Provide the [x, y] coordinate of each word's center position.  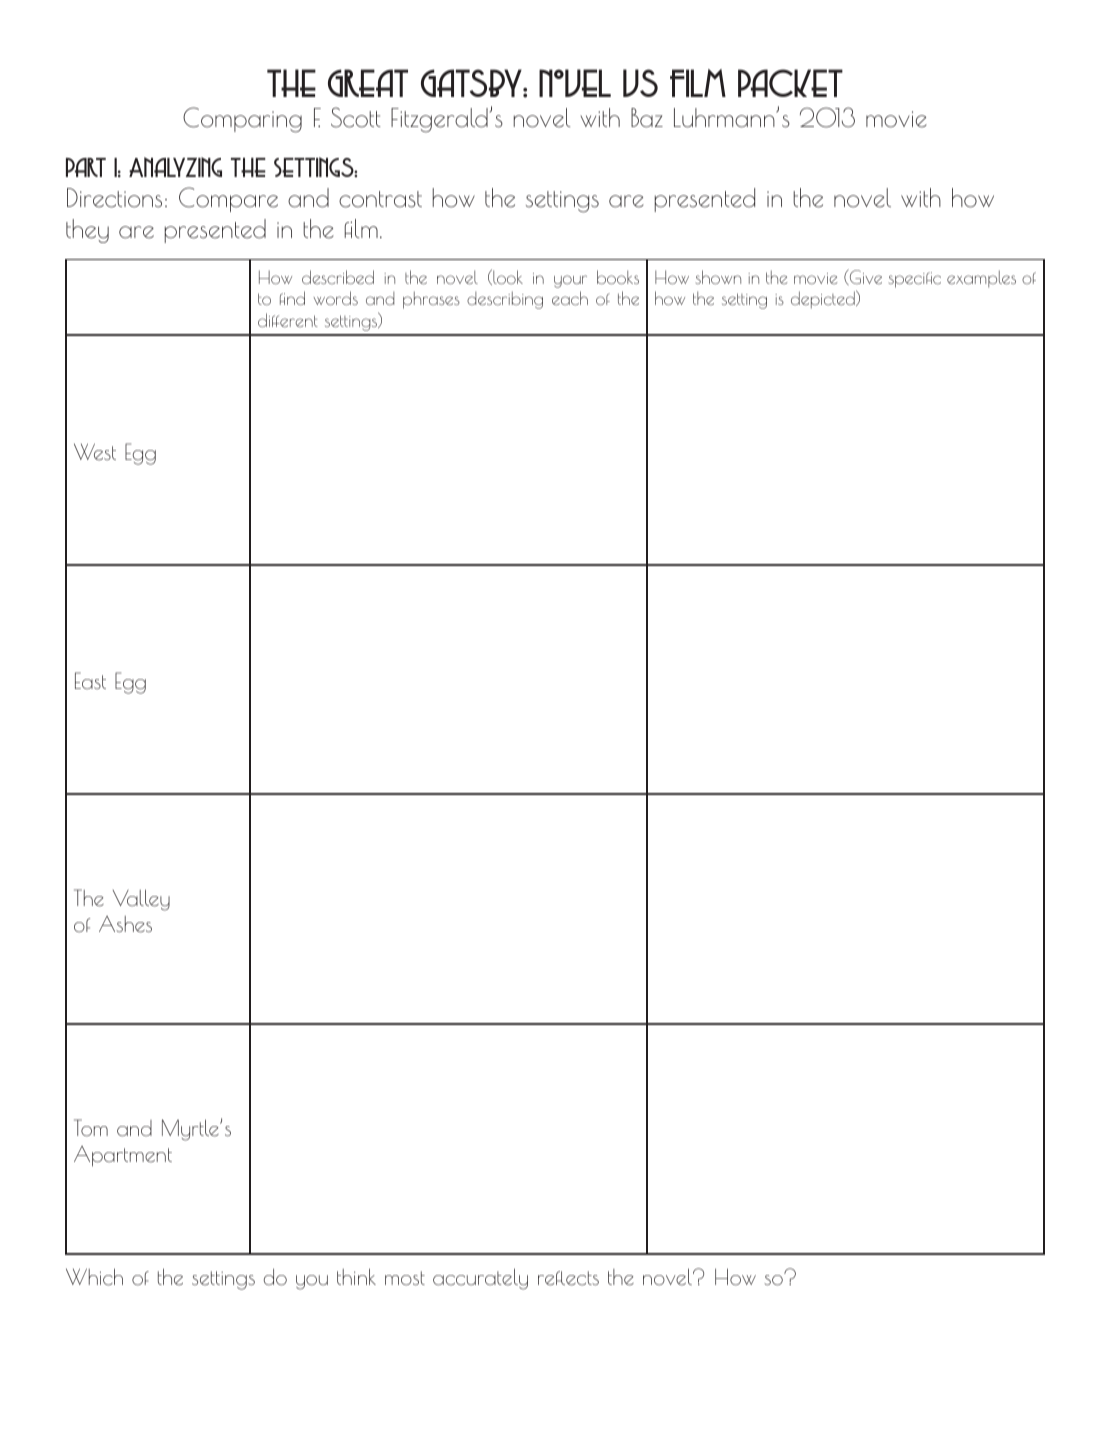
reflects [568, 1278]
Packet [790, 83]
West [95, 452]
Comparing [242, 120]
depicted [824, 299]
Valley [141, 900]
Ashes [125, 924]
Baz [647, 118]
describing [505, 300]
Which [94, 1277]
